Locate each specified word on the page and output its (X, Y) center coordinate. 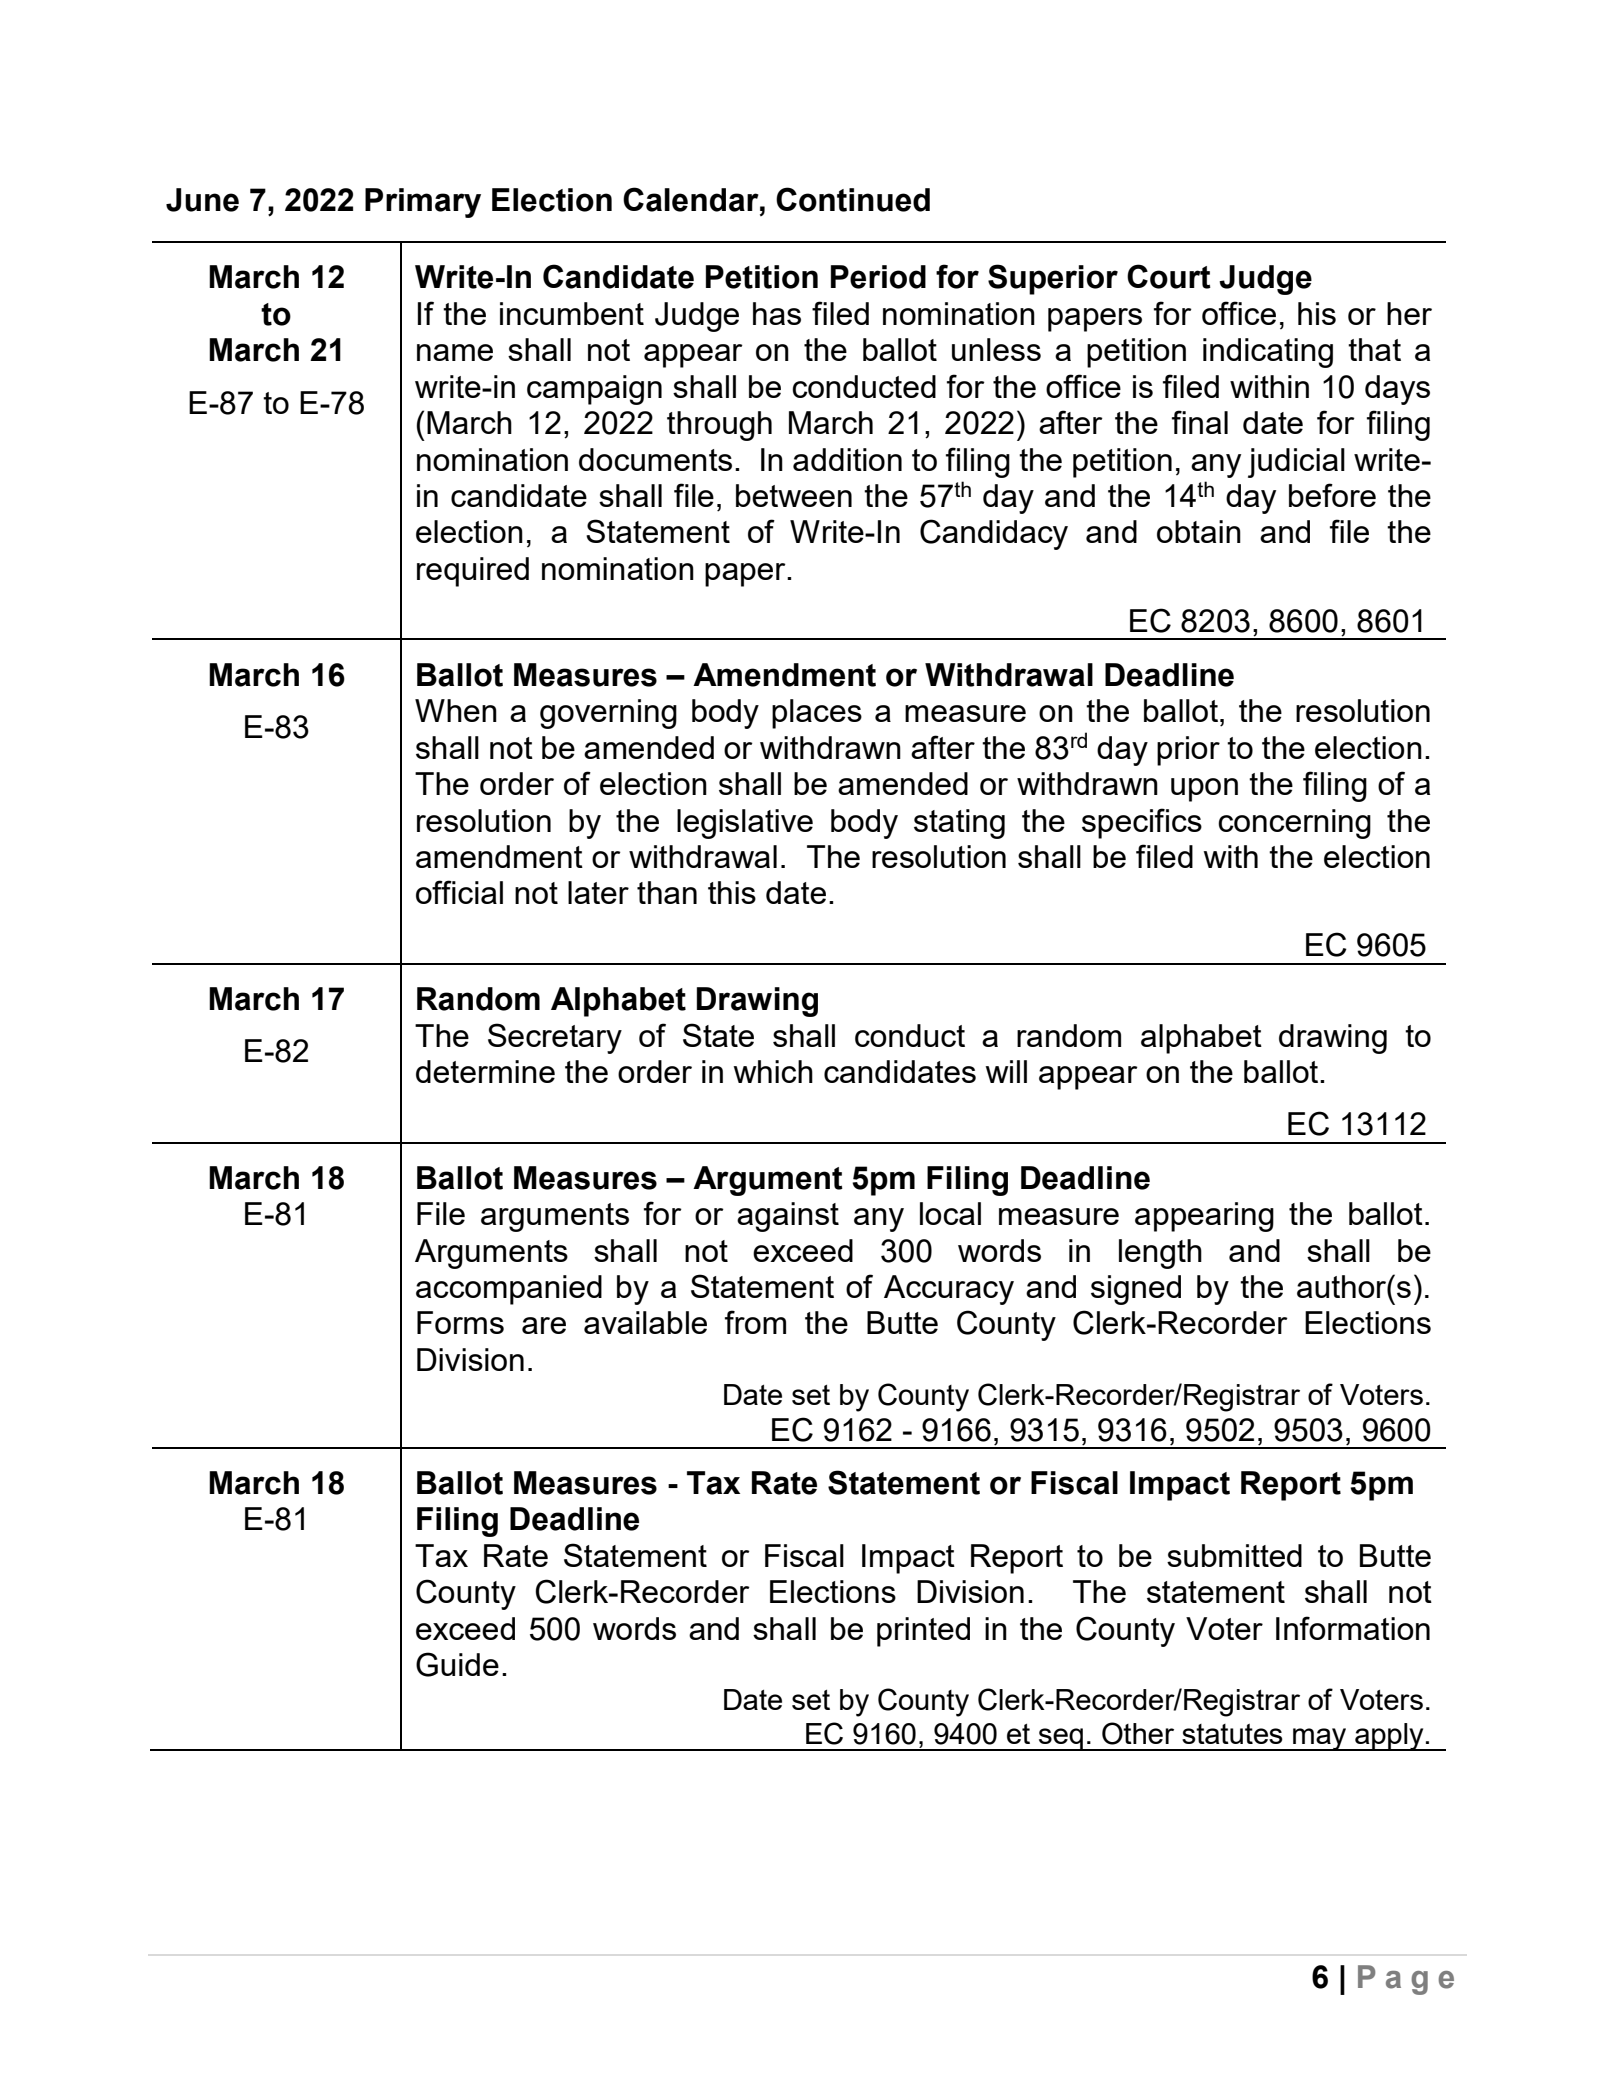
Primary (423, 203)
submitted (1234, 1555)
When (456, 710)
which (773, 1071)
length (1160, 1254)
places (817, 714)
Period (878, 277)
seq (1061, 1739)
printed (923, 1632)
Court (1169, 276)
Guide (457, 1664)
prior (1188, 751)
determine (485, 1071)
